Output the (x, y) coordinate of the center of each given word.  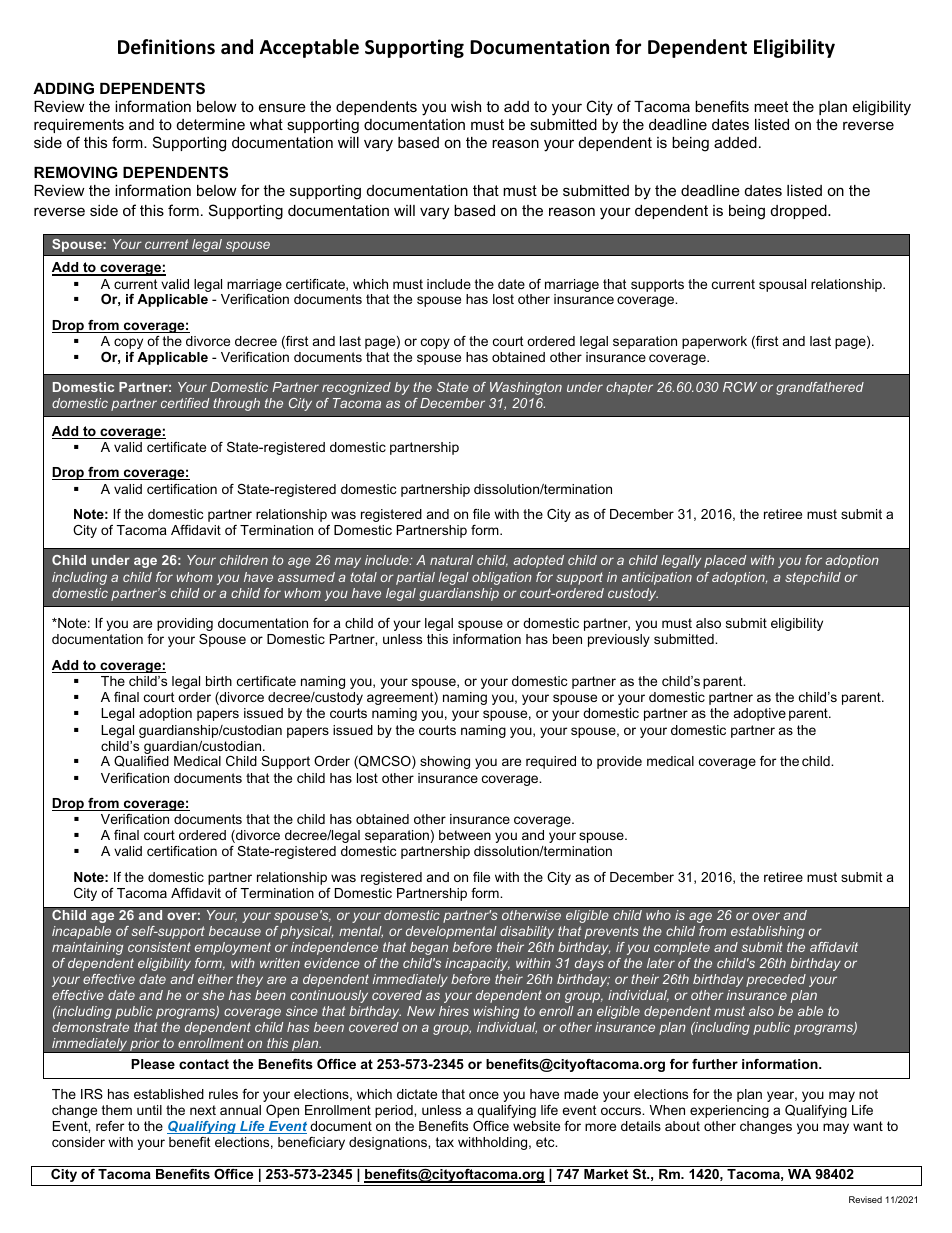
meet (771, 106)
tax (445, 1142)
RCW (740, 387)
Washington (526, 388)
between (465, 835)
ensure (282, 107)
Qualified (141, 761)
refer (110, 1126)
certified (185, 403)
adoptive (760, 714)
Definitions (166, 47)
